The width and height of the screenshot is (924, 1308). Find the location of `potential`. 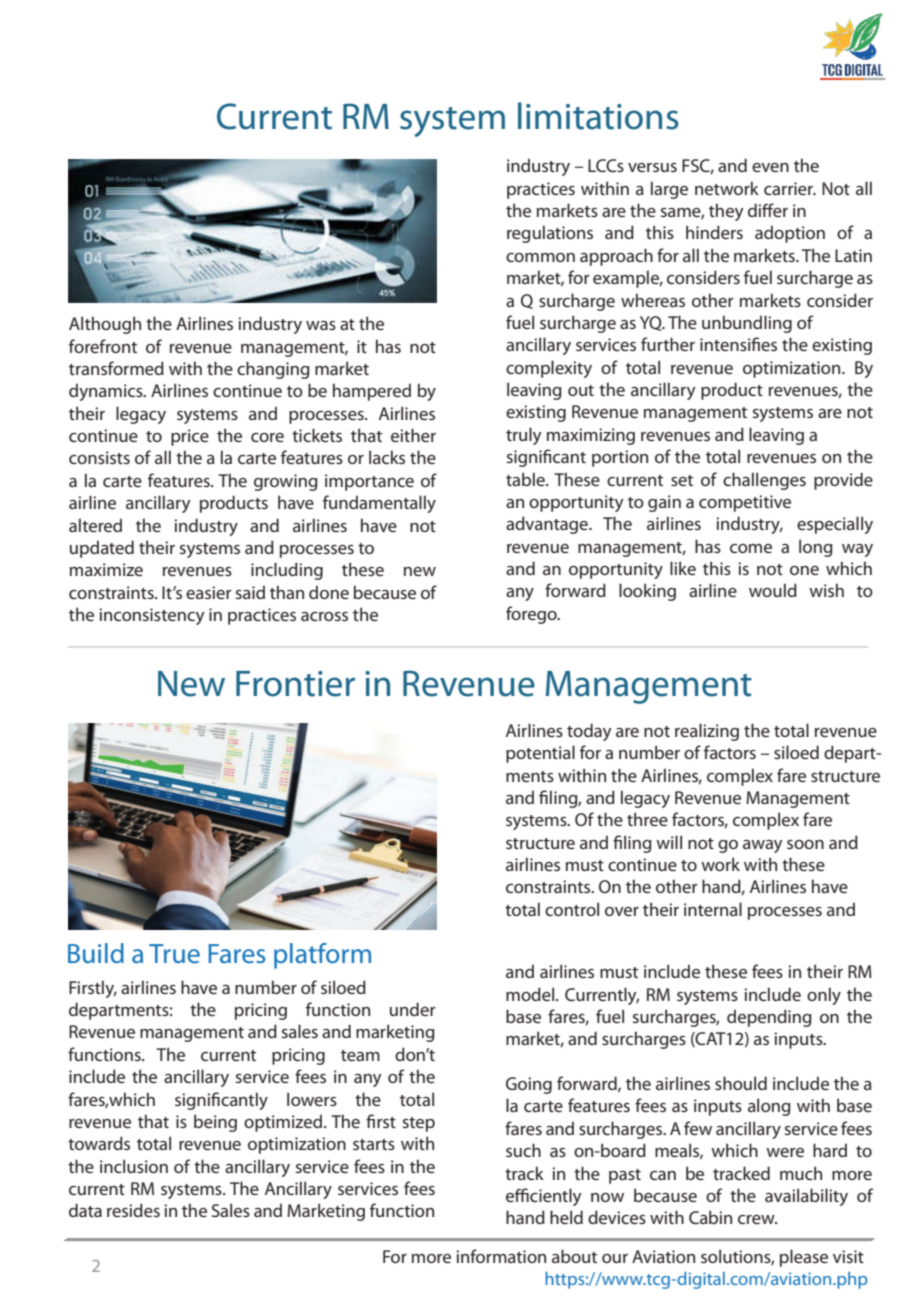

potential is located at coordinates (540, 754).
